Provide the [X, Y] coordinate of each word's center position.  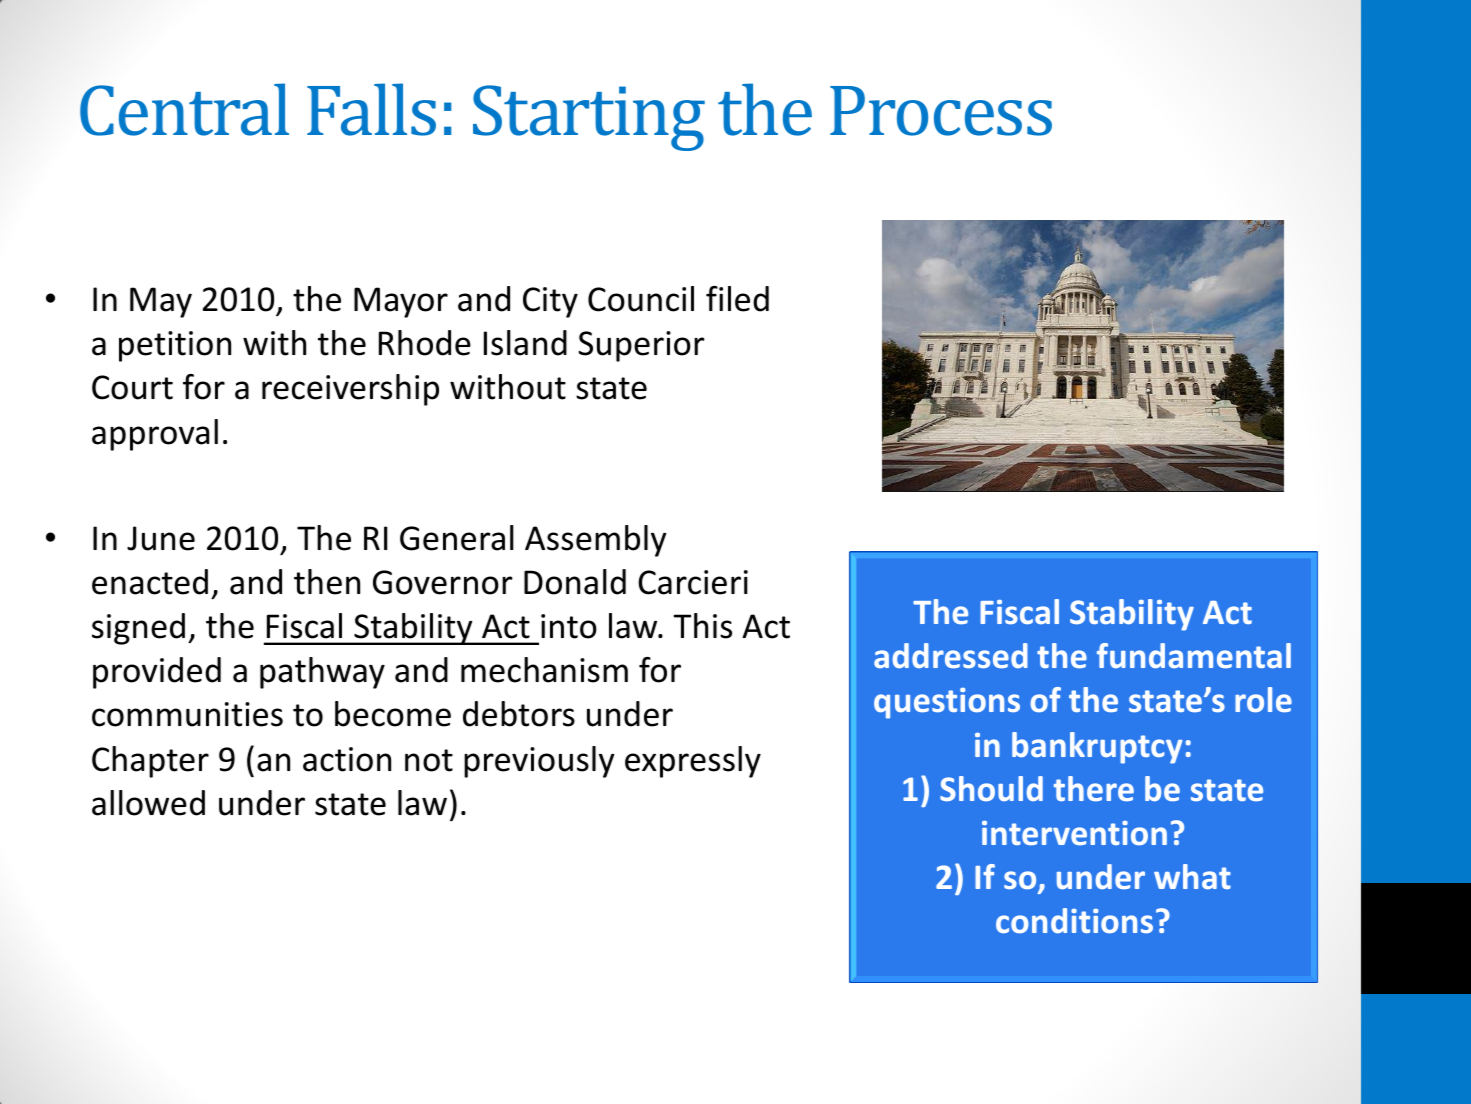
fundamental [1194, 656]
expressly [693, 762]
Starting [589, 118]
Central [184, 109]
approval [155, 435]
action [347, 759]
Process [941, 111]
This [703, 626]
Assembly [595, 541]
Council [641, 299]
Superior [641, 346]
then [327, 582]
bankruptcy [1097, 748]
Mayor [401, 302]
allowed [148, 803]
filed [737, 299]
